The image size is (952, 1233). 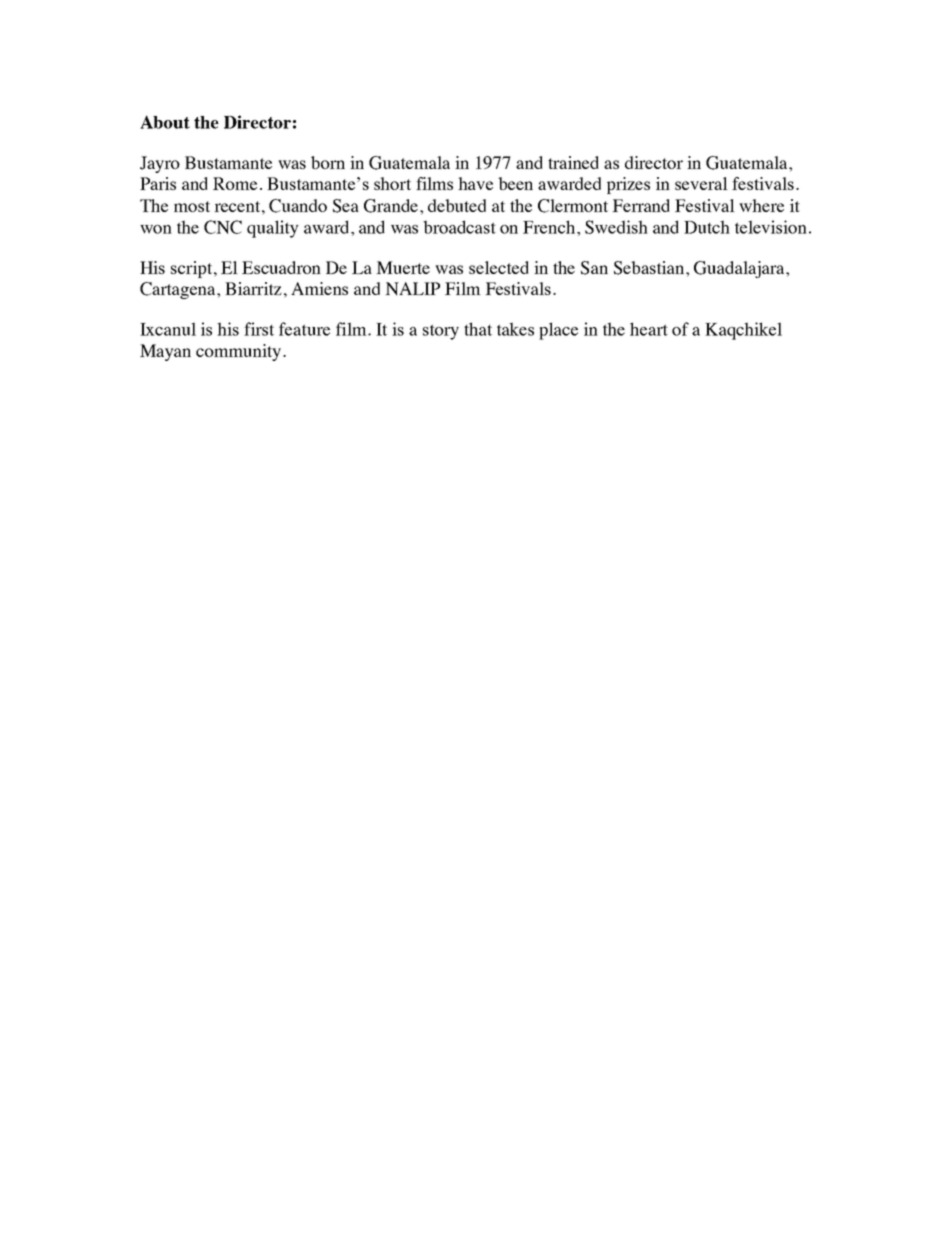 What do you see at coordinates (701, 183) in the screenshot?
I see `several` at bounding box center [701, 183].
